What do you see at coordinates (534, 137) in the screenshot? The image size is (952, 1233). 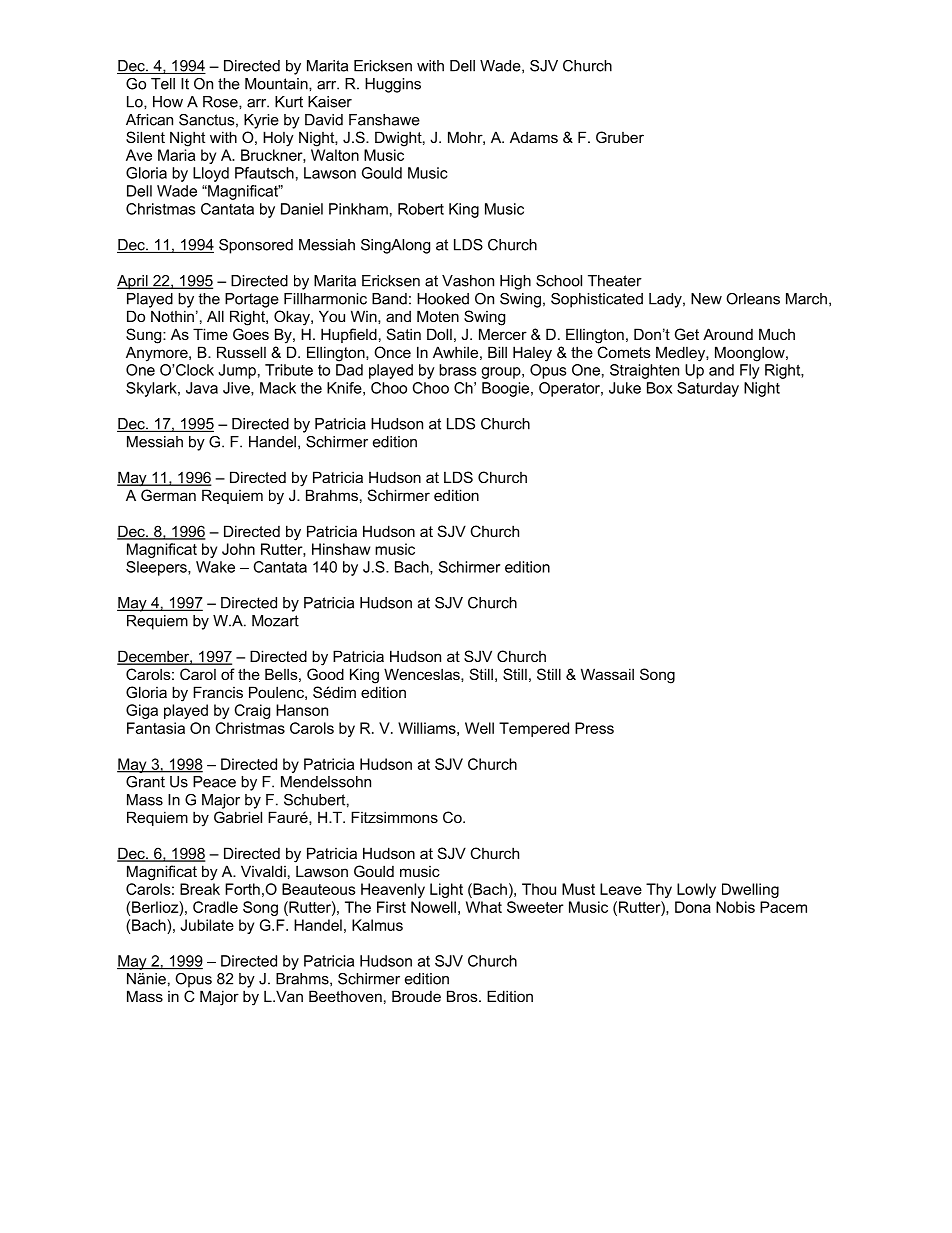 I see `Adams` at bounding box center [534, 137].
